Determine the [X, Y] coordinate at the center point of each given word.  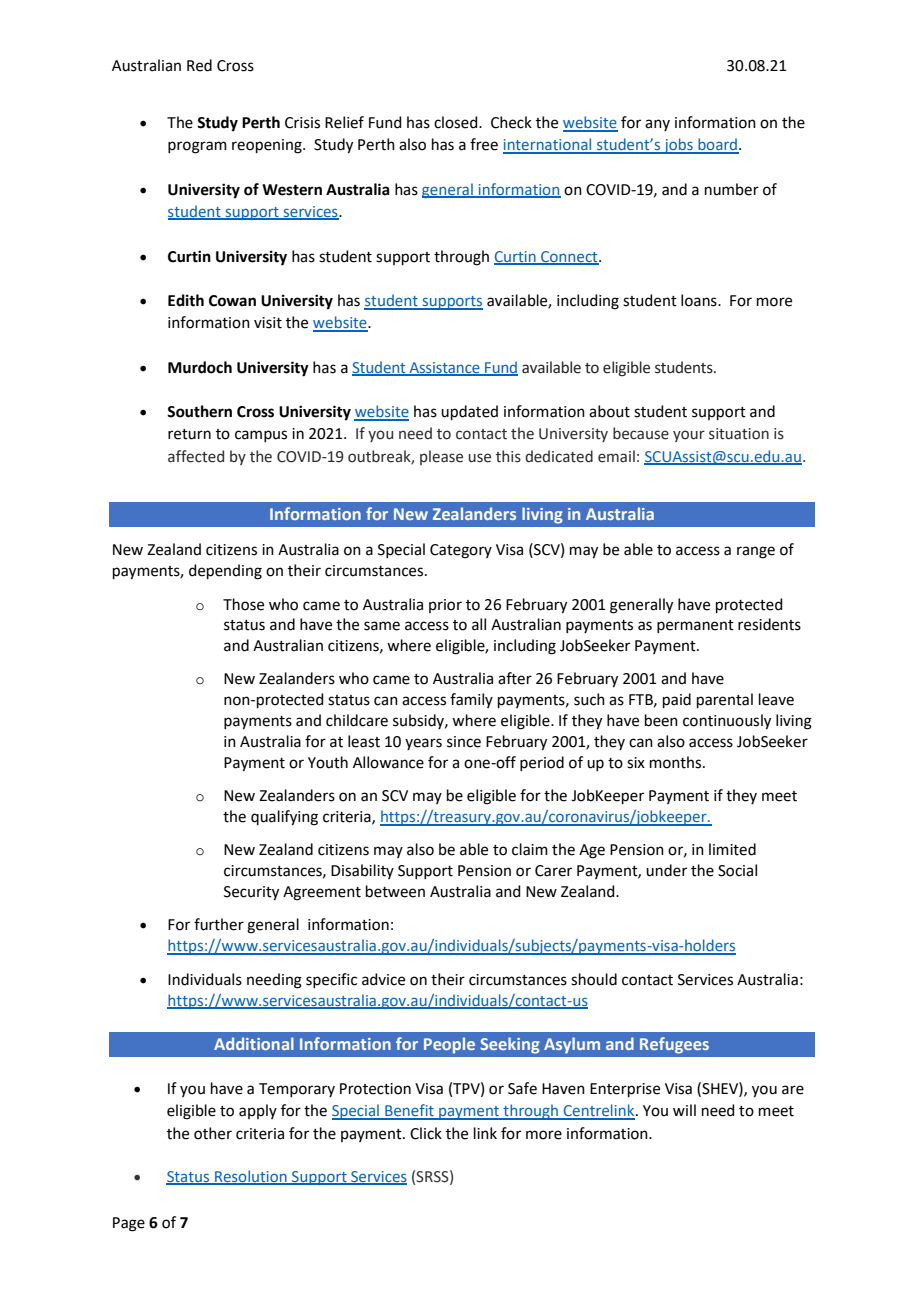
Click [426, 1133]
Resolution [251, 1177]
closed [457, 122]
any [657, 125]
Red [199, 65]
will [684, 1110]
